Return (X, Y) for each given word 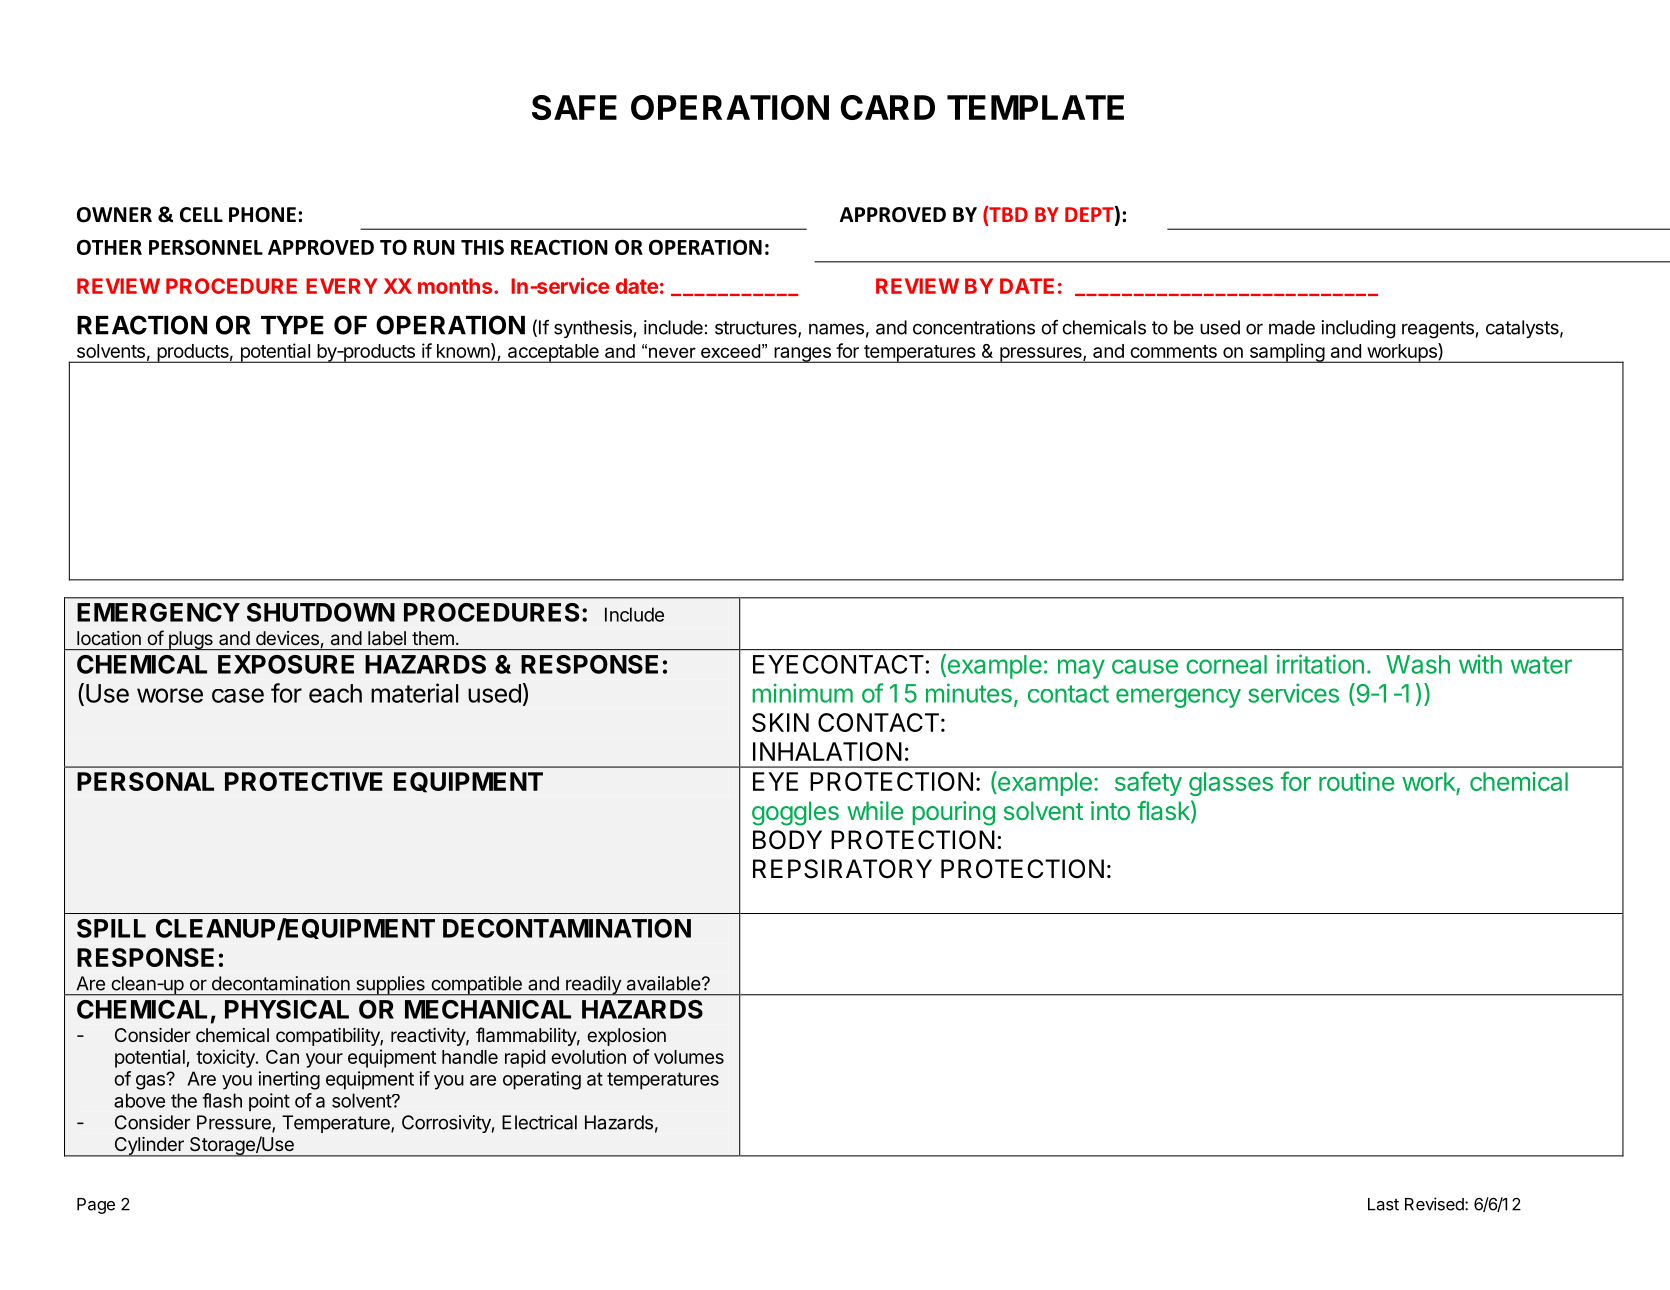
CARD (888, 107)
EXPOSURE (286, 664)
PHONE (262, 215)
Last (1383, 1204)
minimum (802, 693)
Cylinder (149, 1147)
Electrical (539, 1122)
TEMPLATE (1035, 107)
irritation (1320, 664)
